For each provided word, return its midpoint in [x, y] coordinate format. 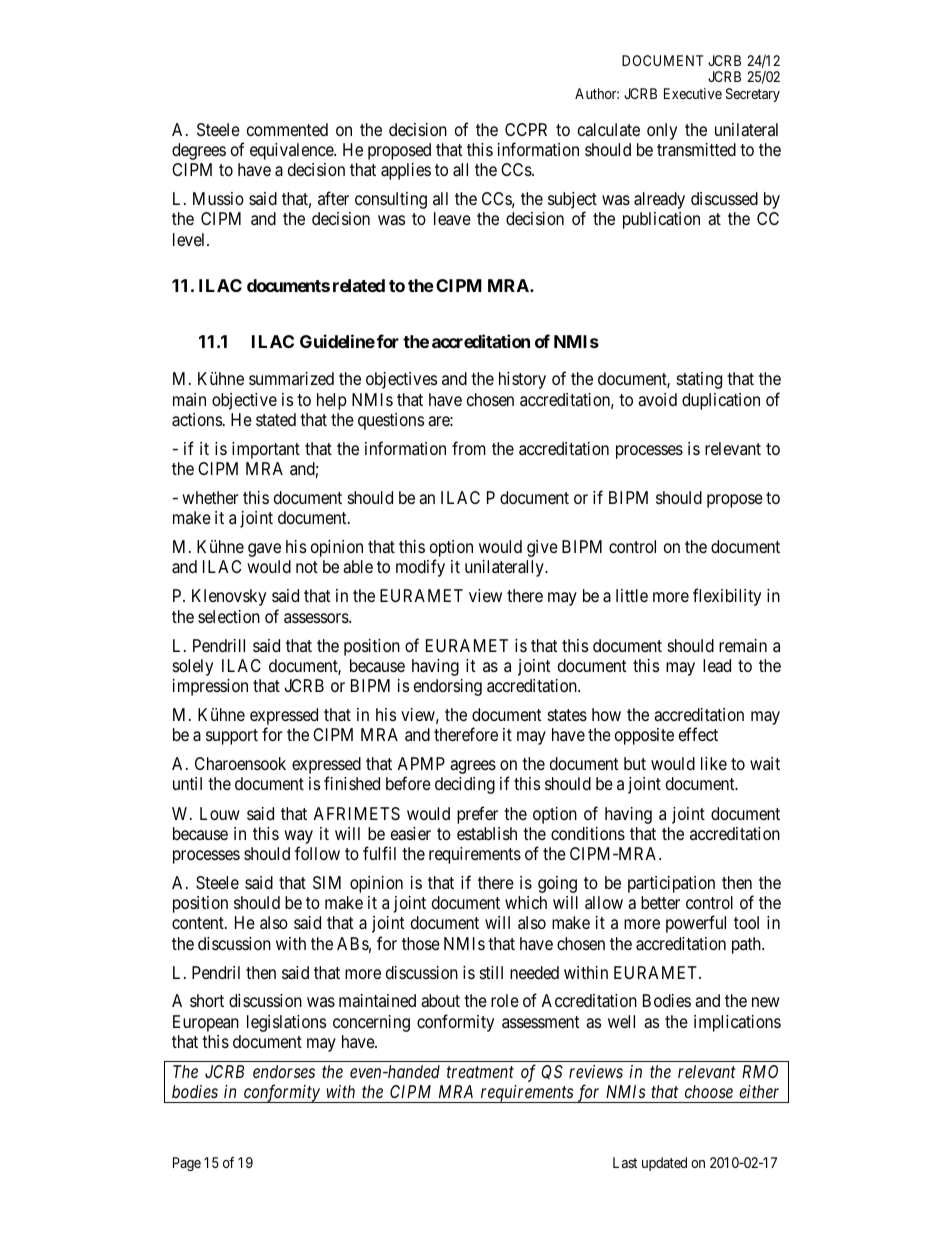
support [232, 737]
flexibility [727, 597]
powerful [696, 924]
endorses [284, 1071]
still [491, 972]
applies [406, 171]
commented [287, 129]
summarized [291, 378]
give [542, 548]
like [714, 763]
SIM [327, 882]
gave [264, 550]
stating [699, 380]
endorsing [448, 687]
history [522, 380]
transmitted [696, 150]
